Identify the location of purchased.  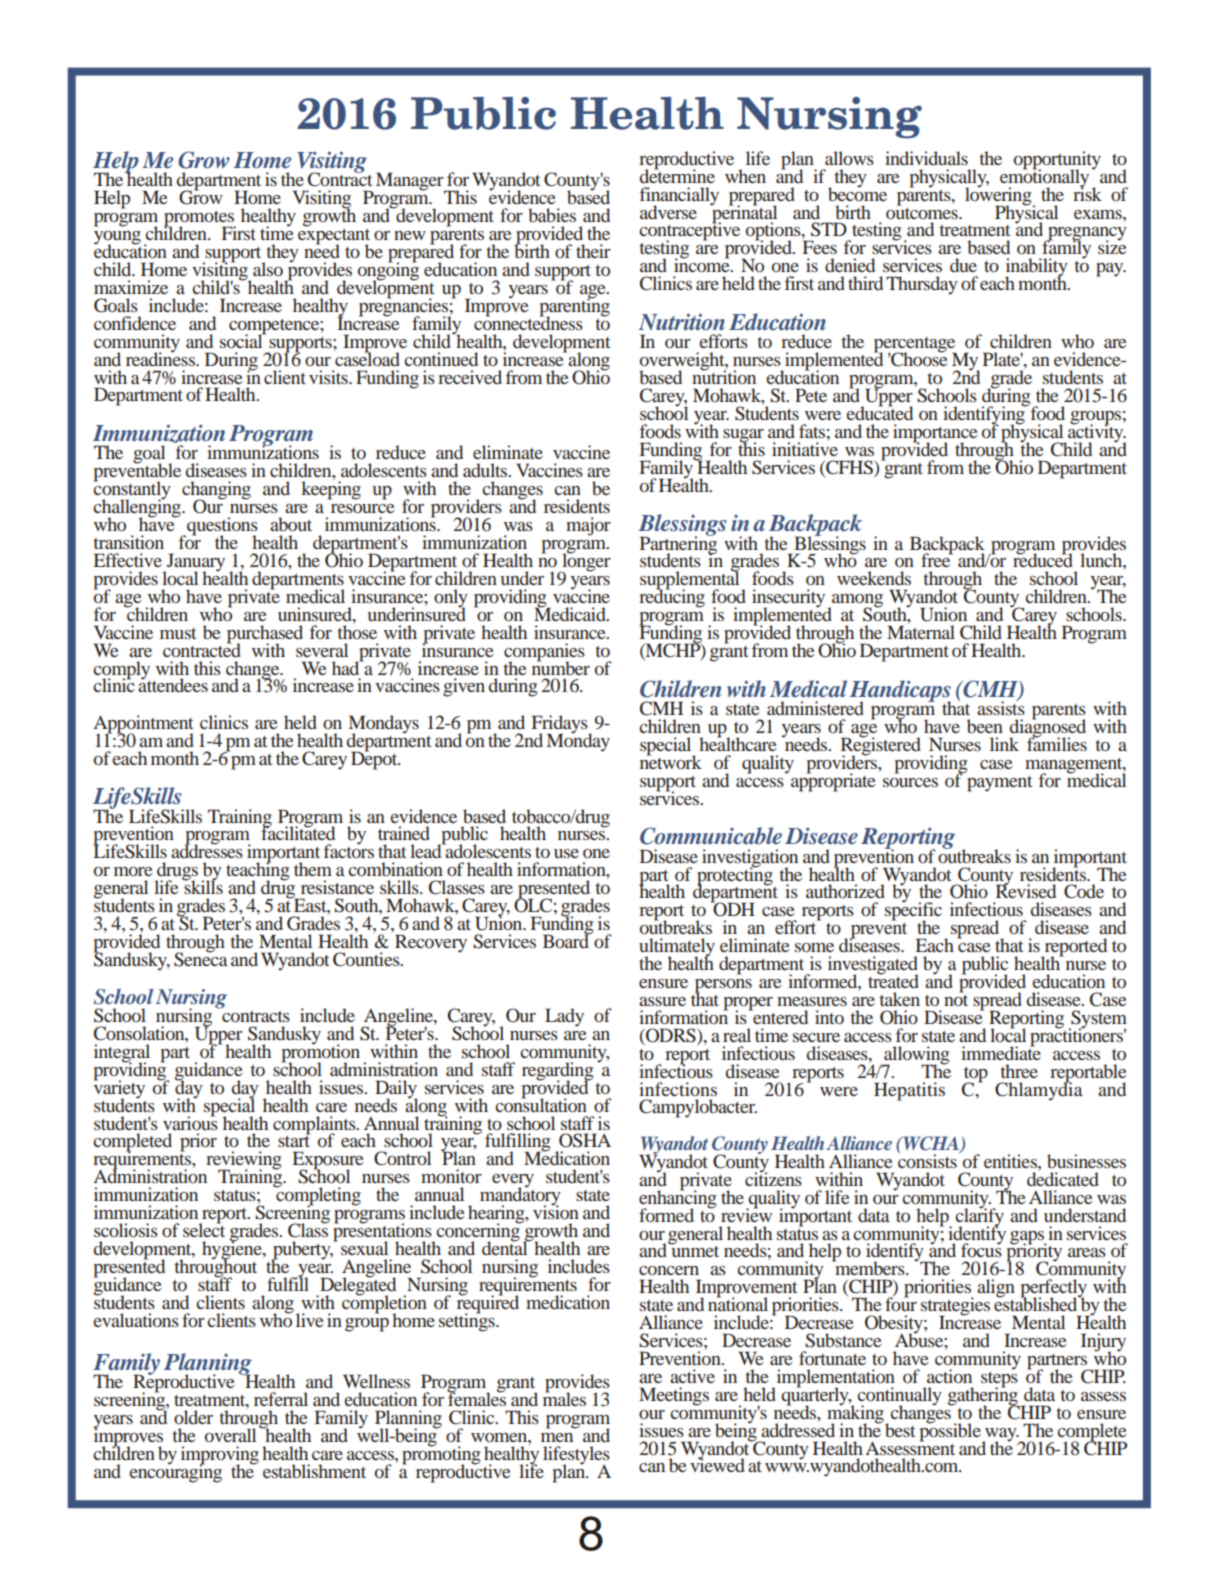
(265, 635).
